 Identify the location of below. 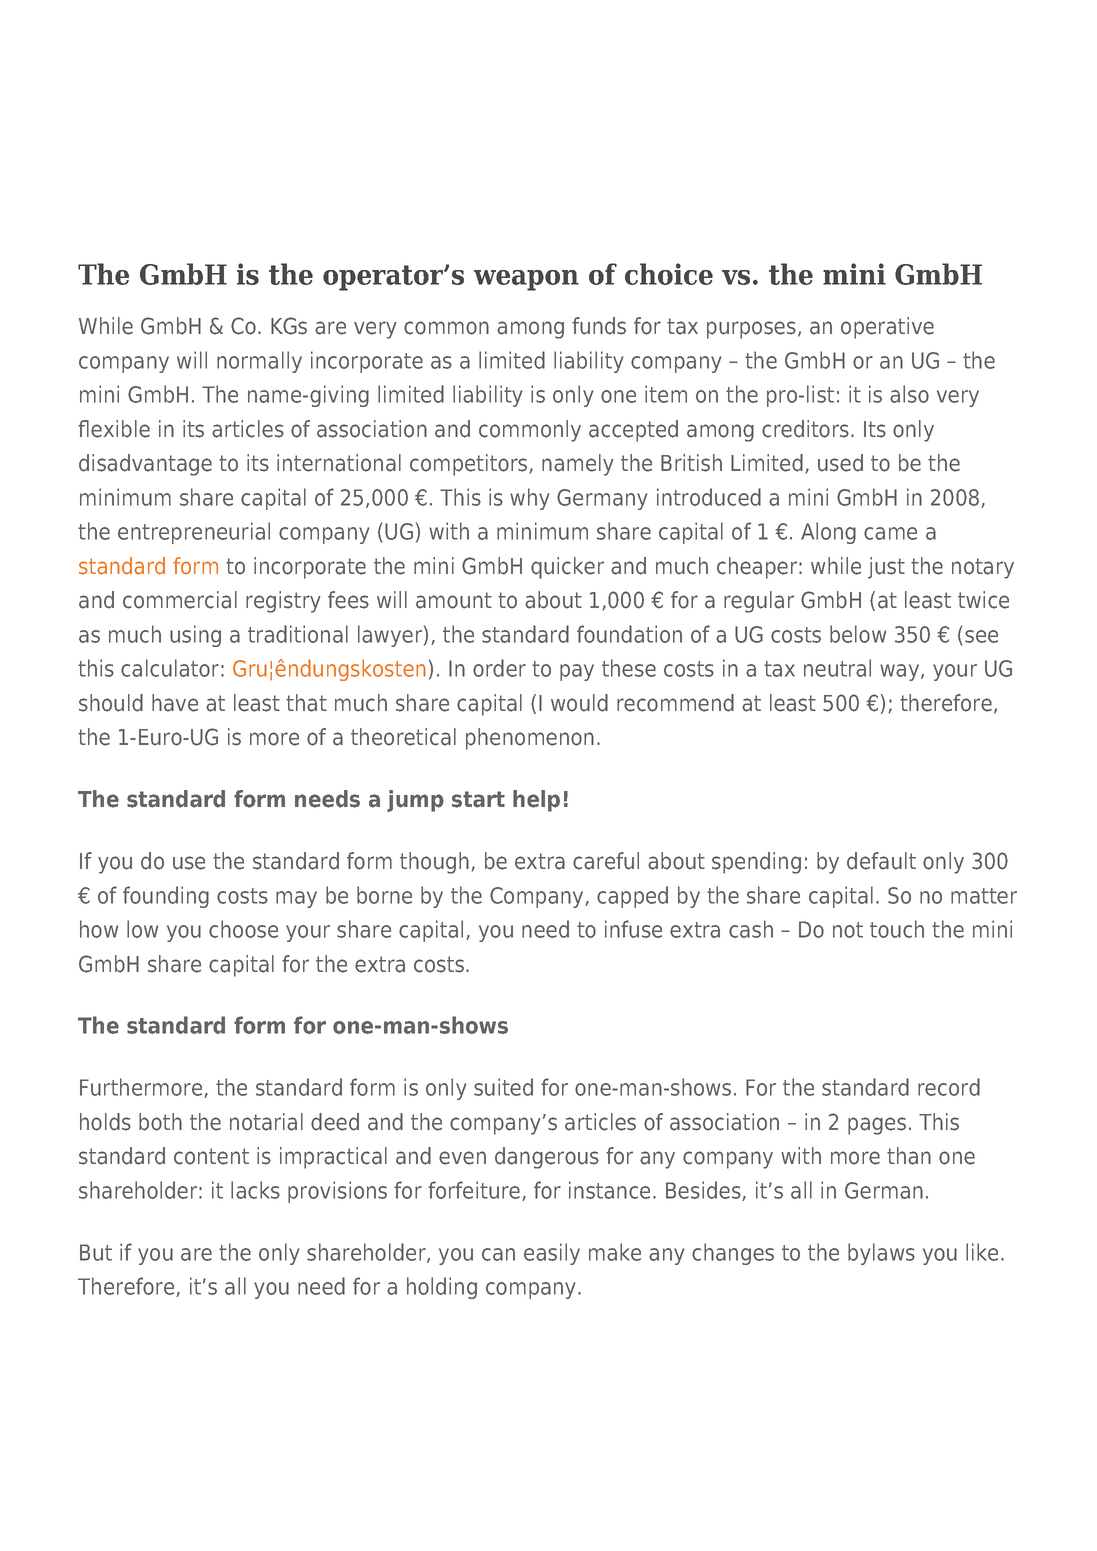
(858, 634).
